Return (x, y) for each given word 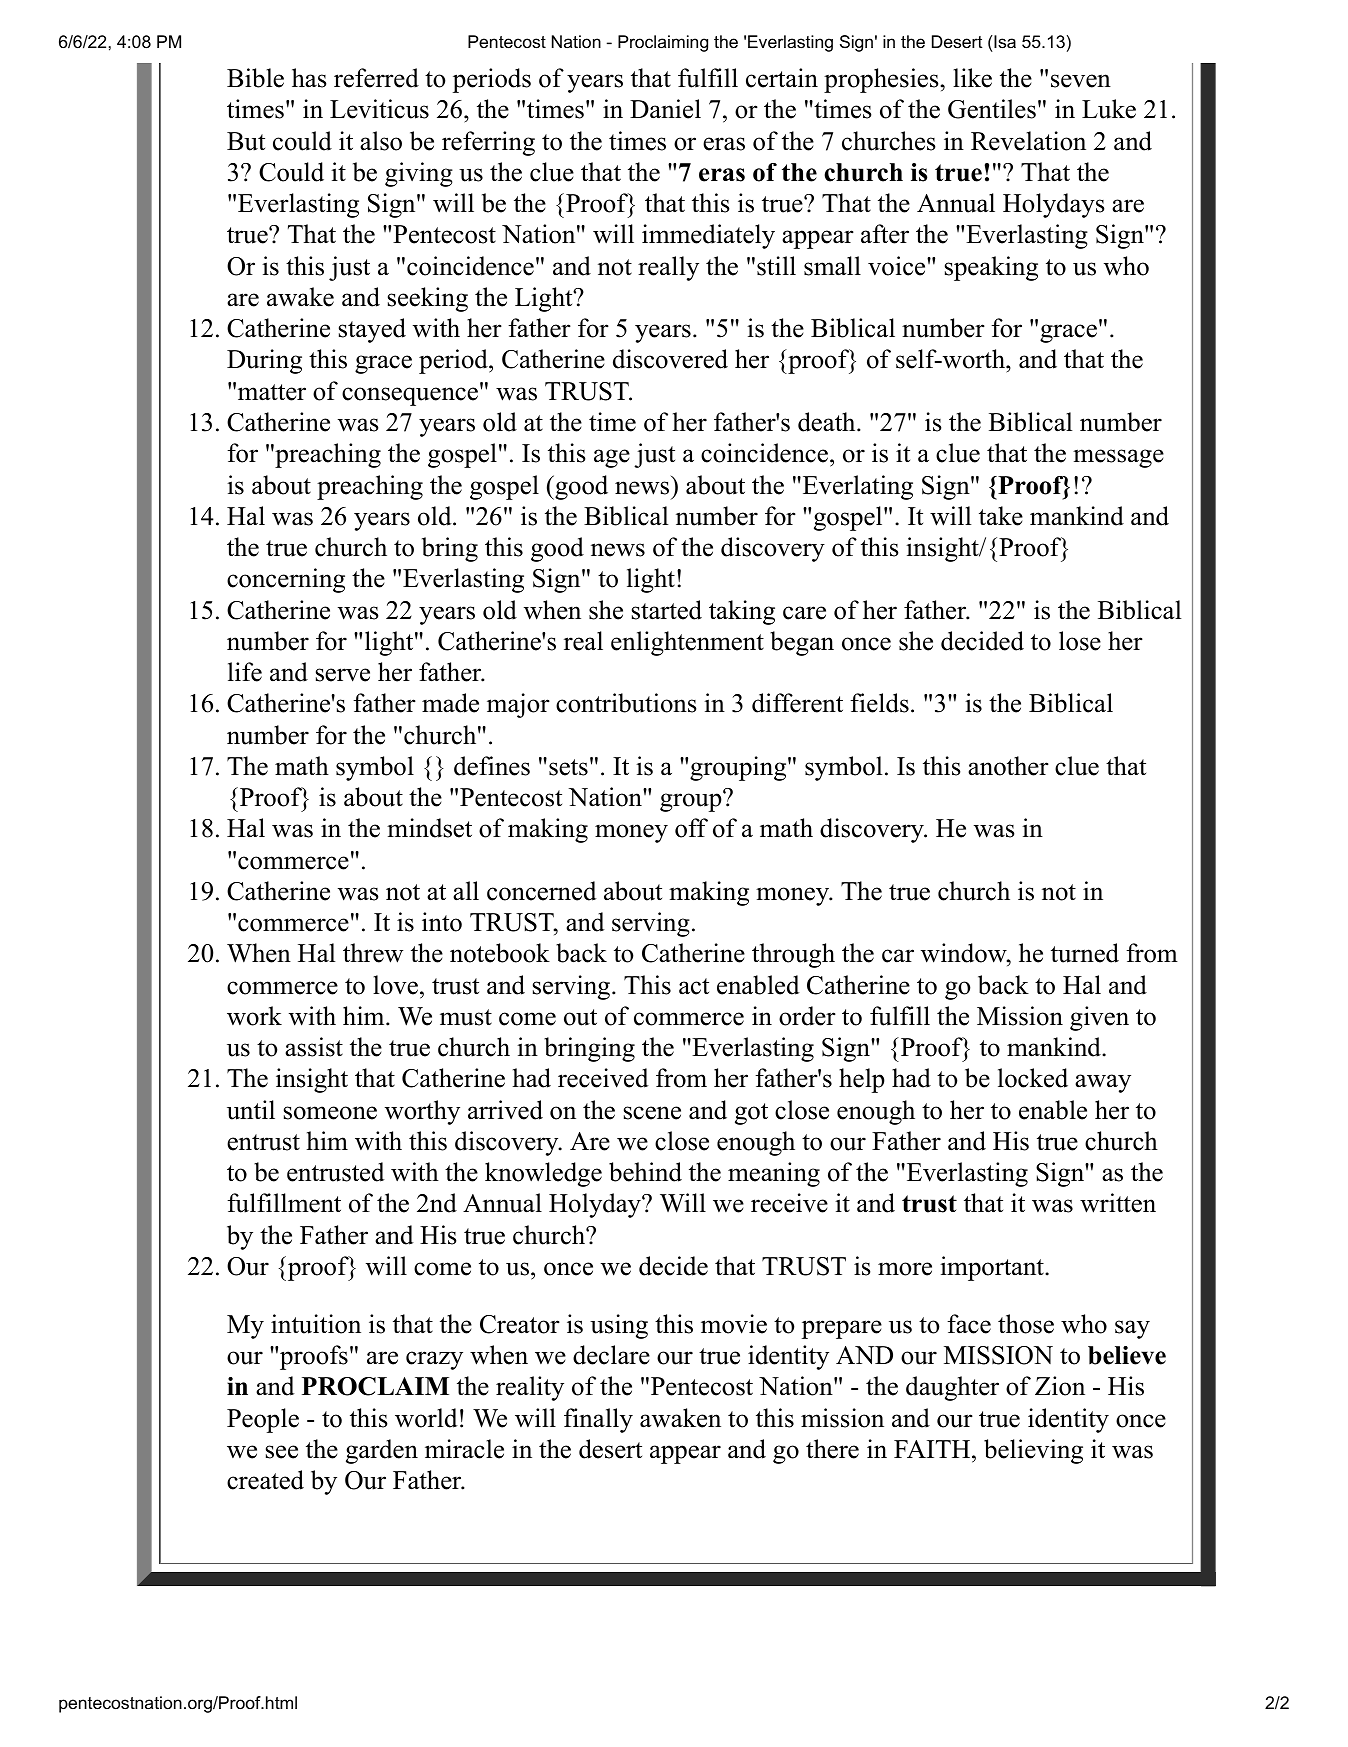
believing (1033, 1451)
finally (598, 1420)
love (395, 985)
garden (382, 1451)
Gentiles (992, 109)
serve (343, 675)
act (694, 986)
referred (376, 78)
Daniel (665, 109)
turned (1085, 953)
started (667, 610)
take (1001, 516)
